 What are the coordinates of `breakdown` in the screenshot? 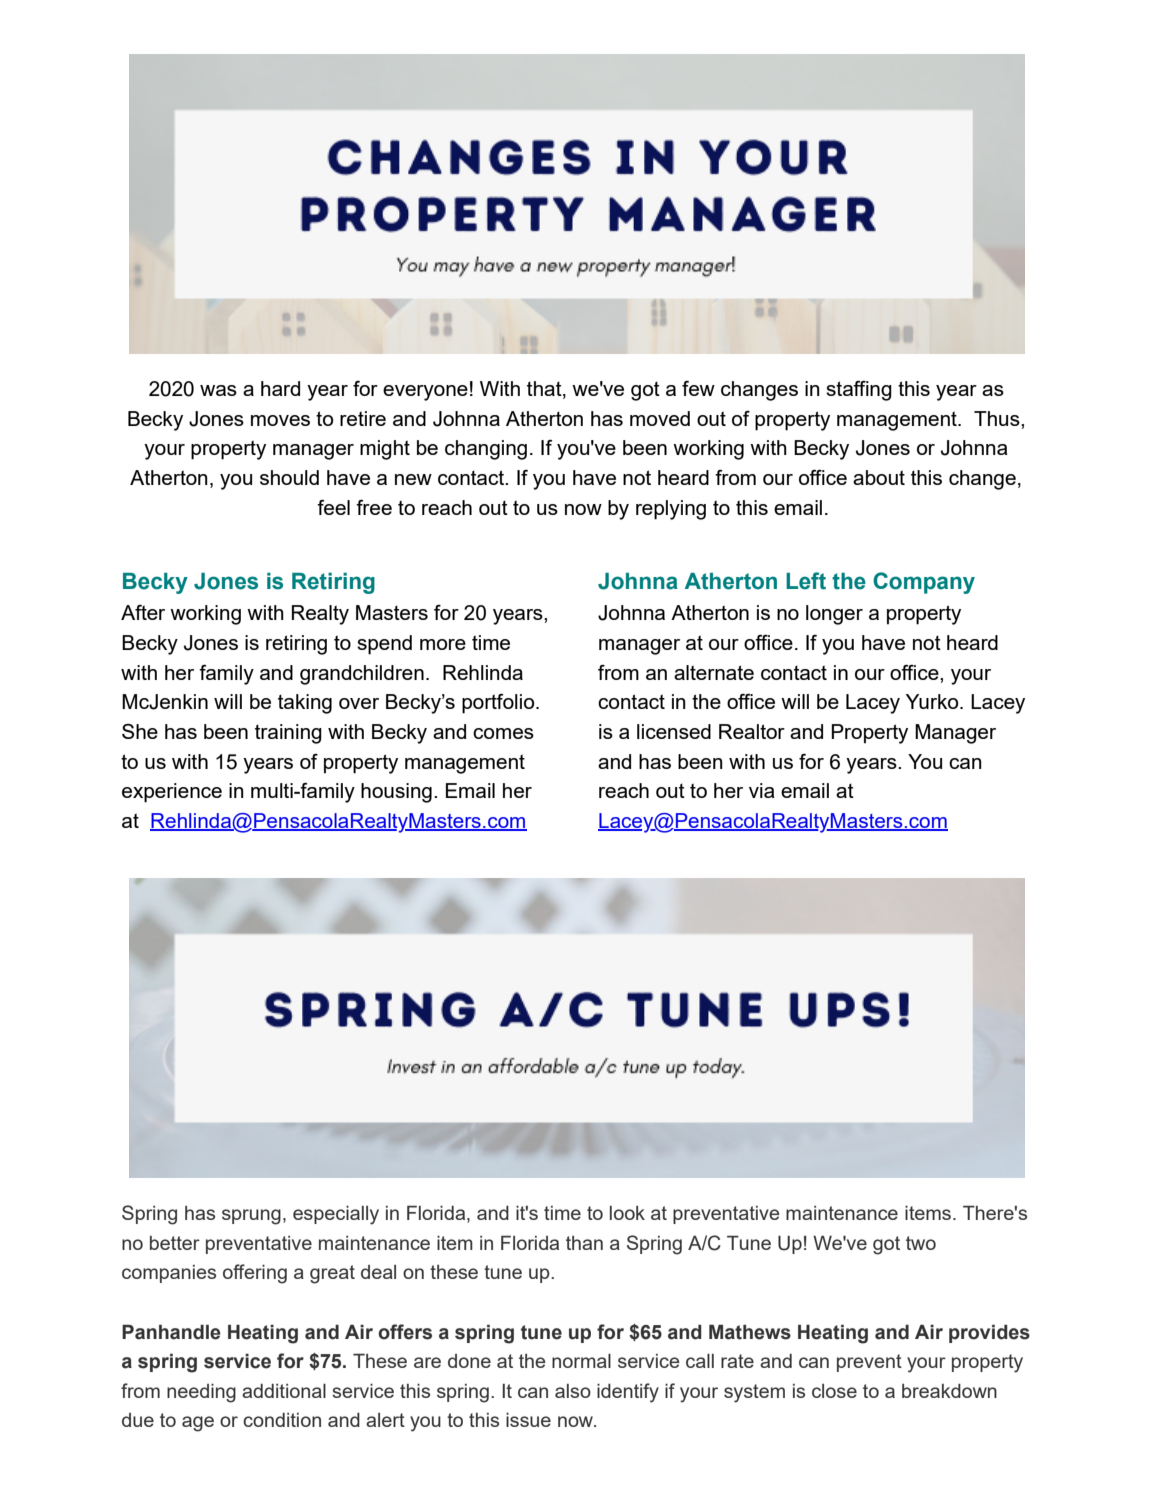 It's located at (949, 1391).
